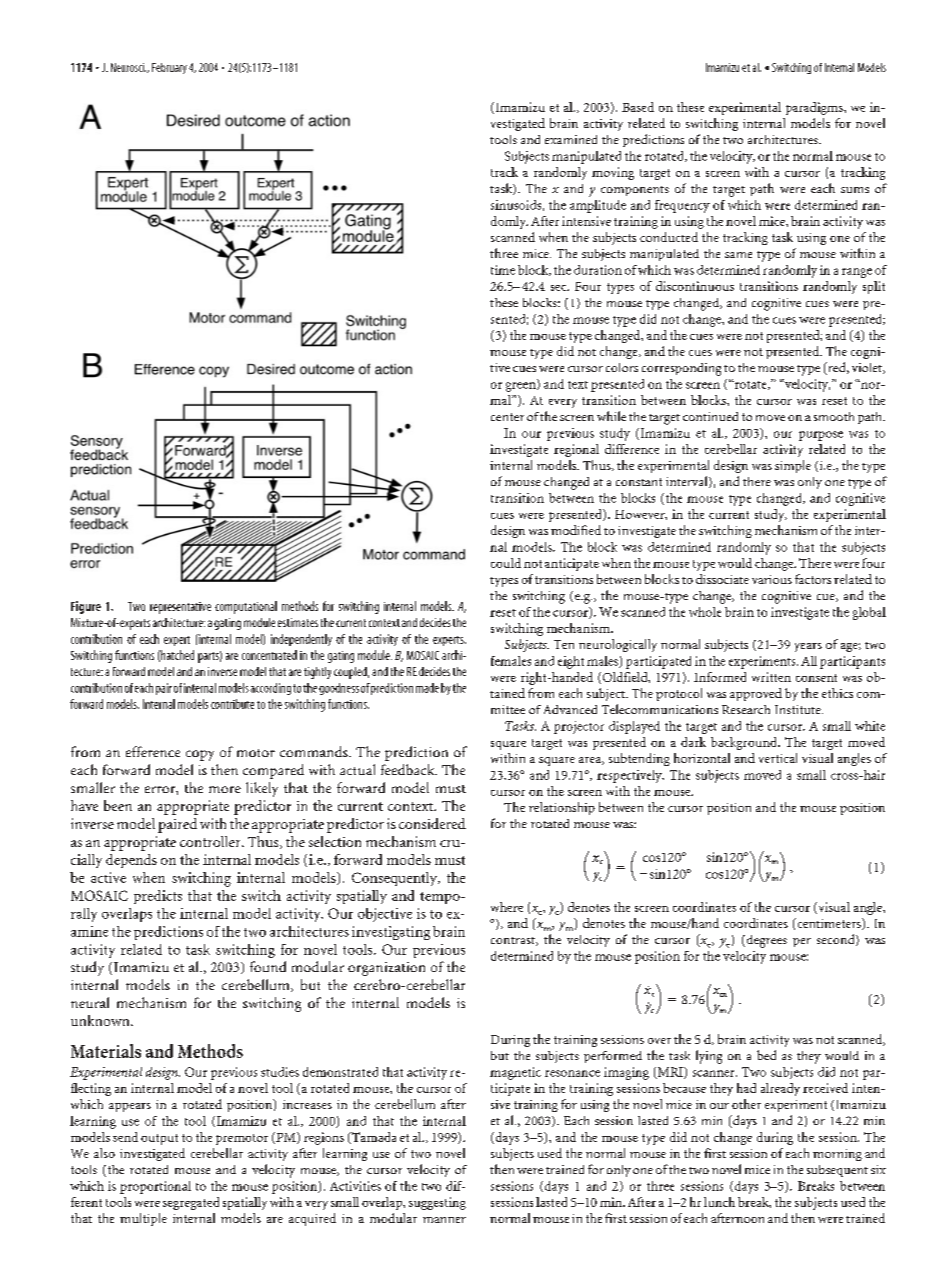  Describe the element at coordinates (815, 108) in the screenshot. I see `paradigms` at that location.
